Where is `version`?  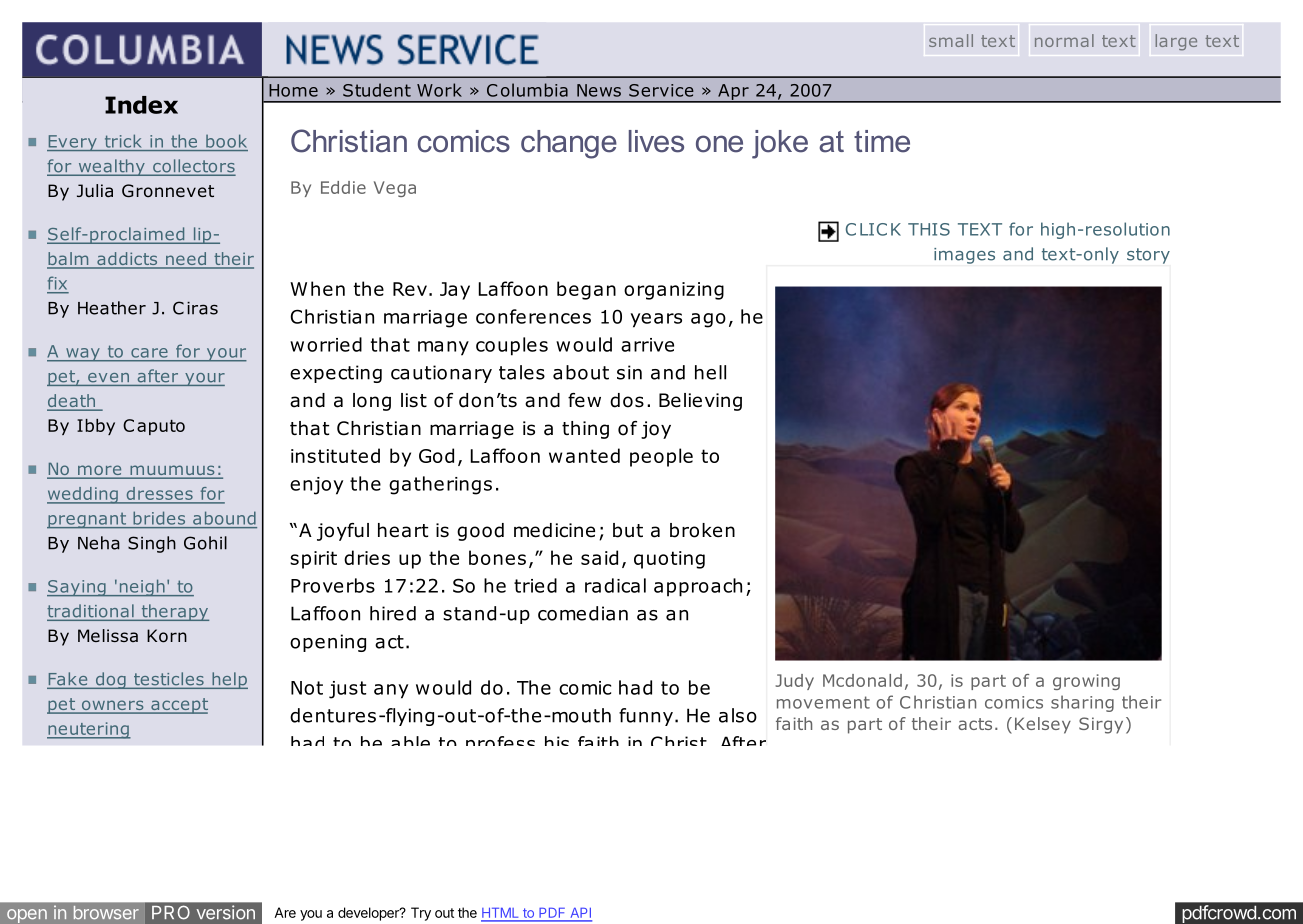
version is located at coordinates (226, 912).
